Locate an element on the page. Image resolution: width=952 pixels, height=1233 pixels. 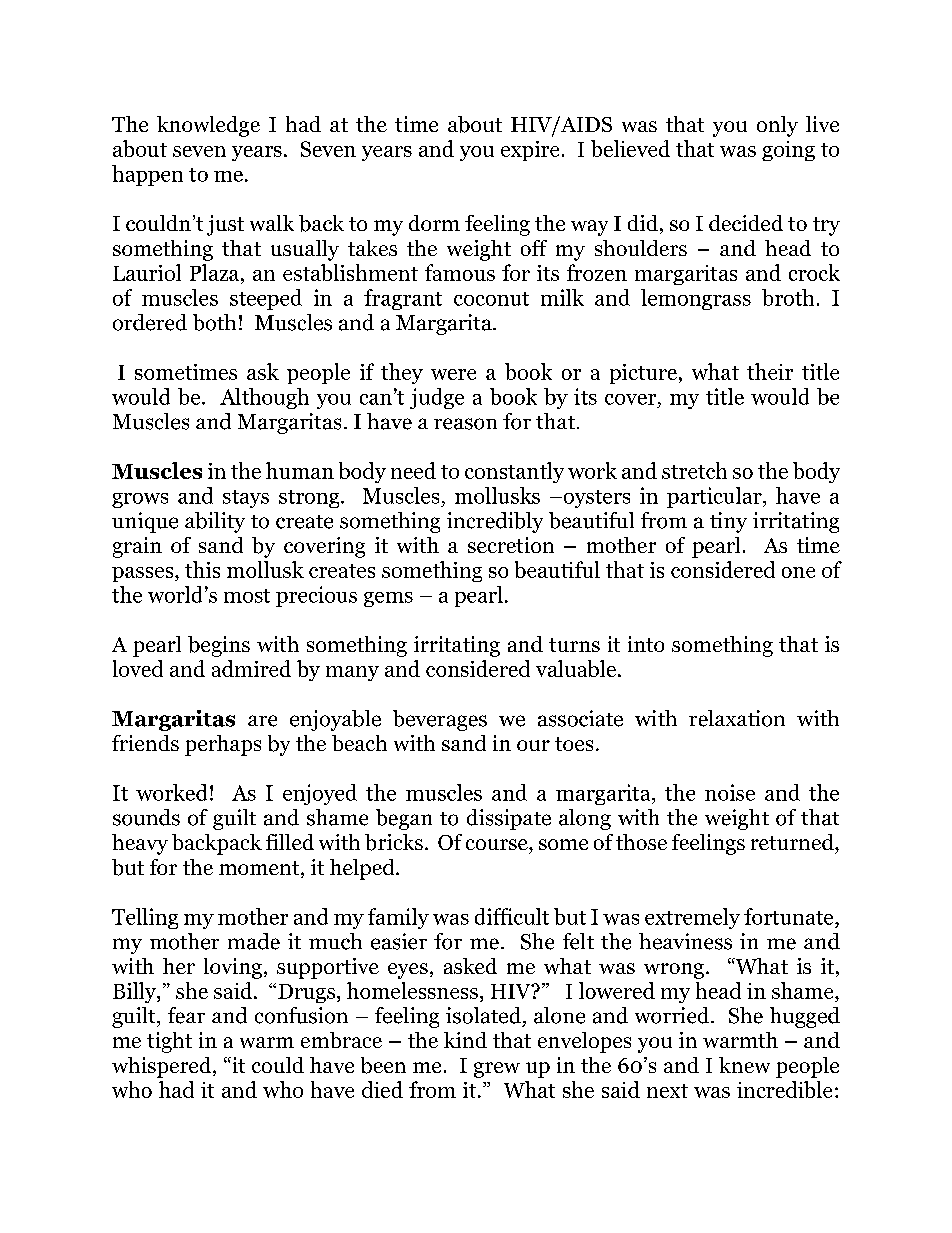
constantly is located at coordinates (514, 472).
